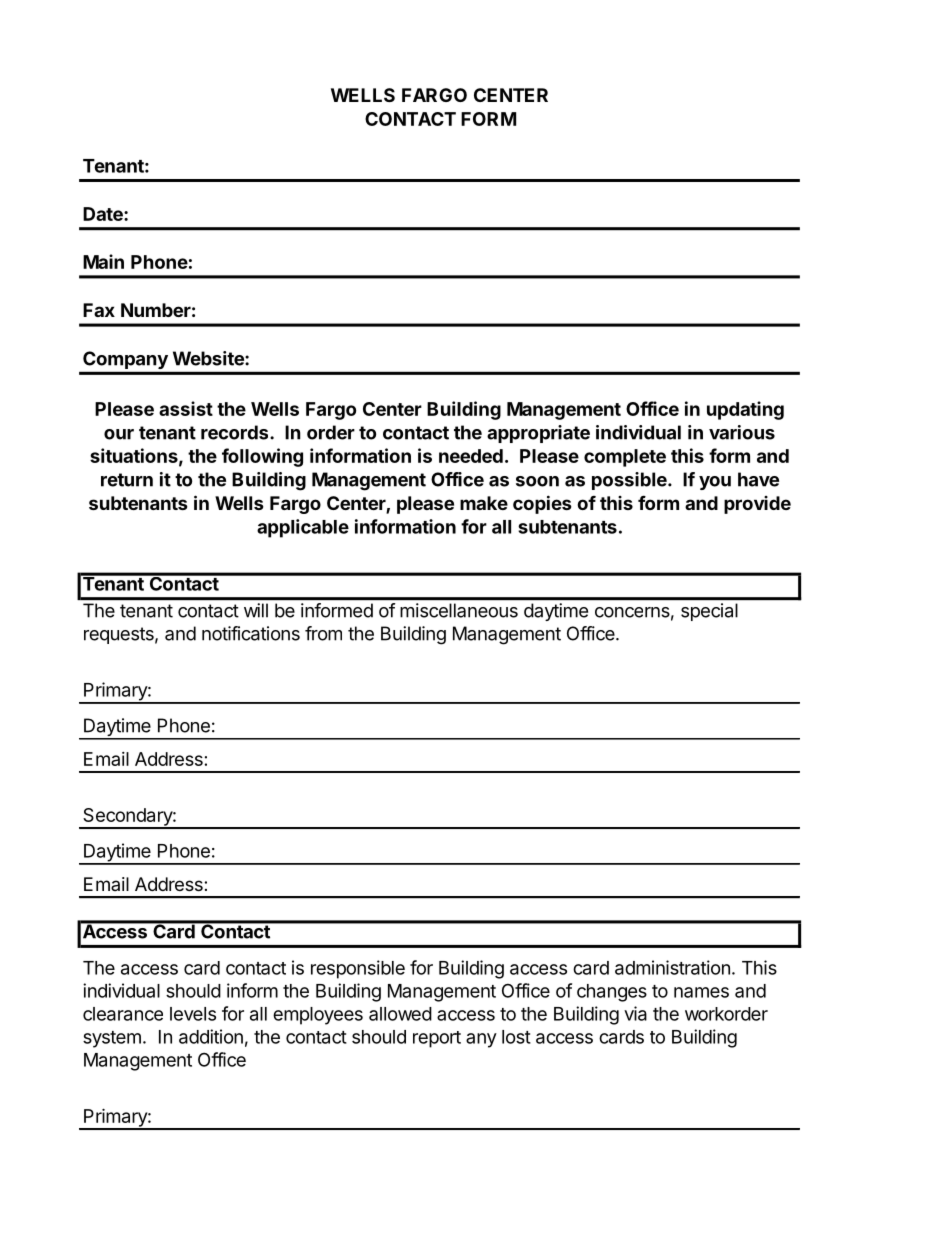 The height and width of the screenshot is (1233, 952). Describe the element at coordinates (709, 612) in the screenshot. I see `special` at that location.
